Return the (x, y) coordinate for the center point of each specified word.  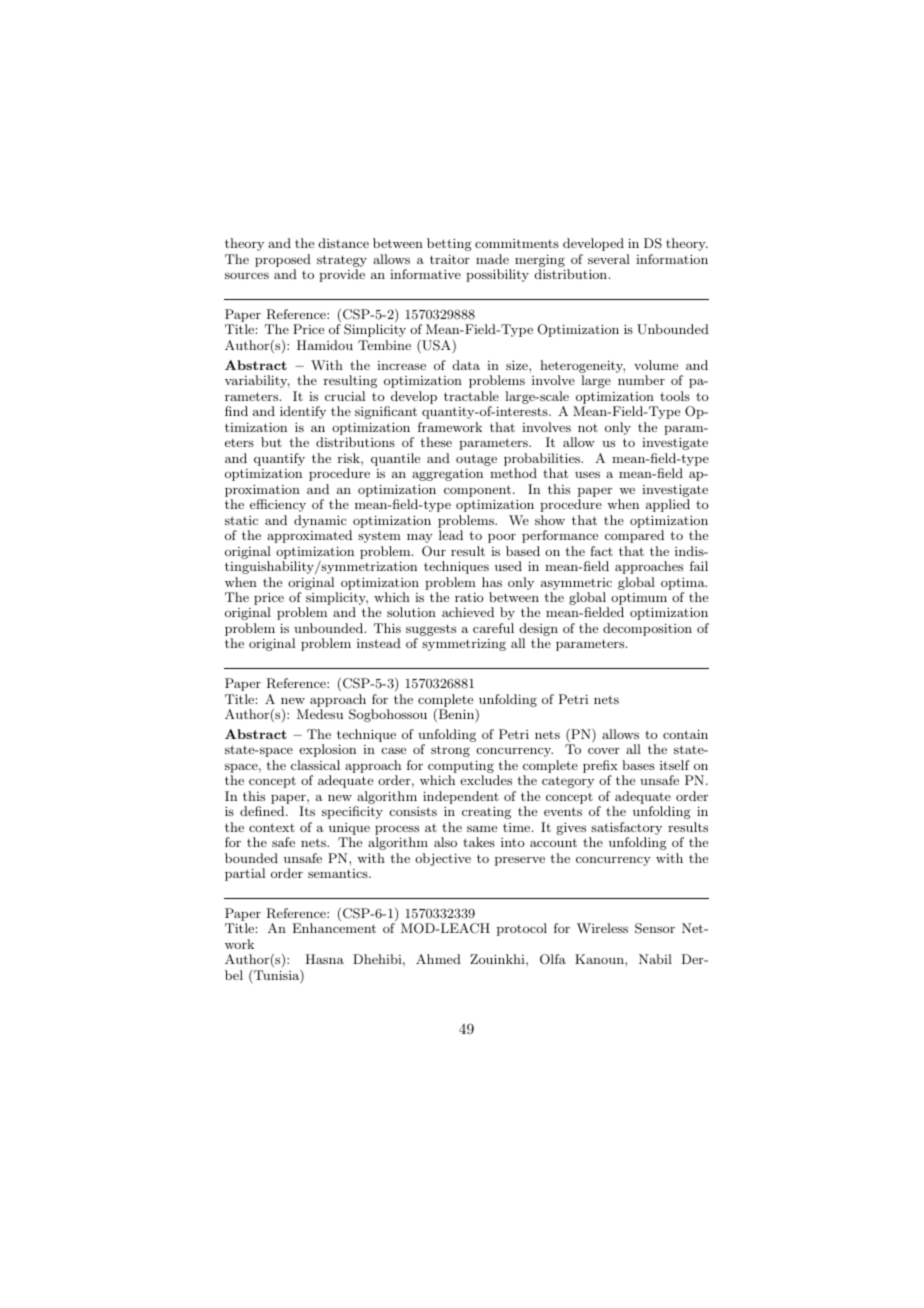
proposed (283, 260)
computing (461, 768)
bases (638, 765)
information (672, 259)
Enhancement (334, 928)
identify (303, 412)
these (436, 442)
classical (315, 765)
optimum (640, 600)
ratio (469, 597)
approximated (309, 536)
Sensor (655, 928)
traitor (450, 259)
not (588, 428)
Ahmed (438, 959)
